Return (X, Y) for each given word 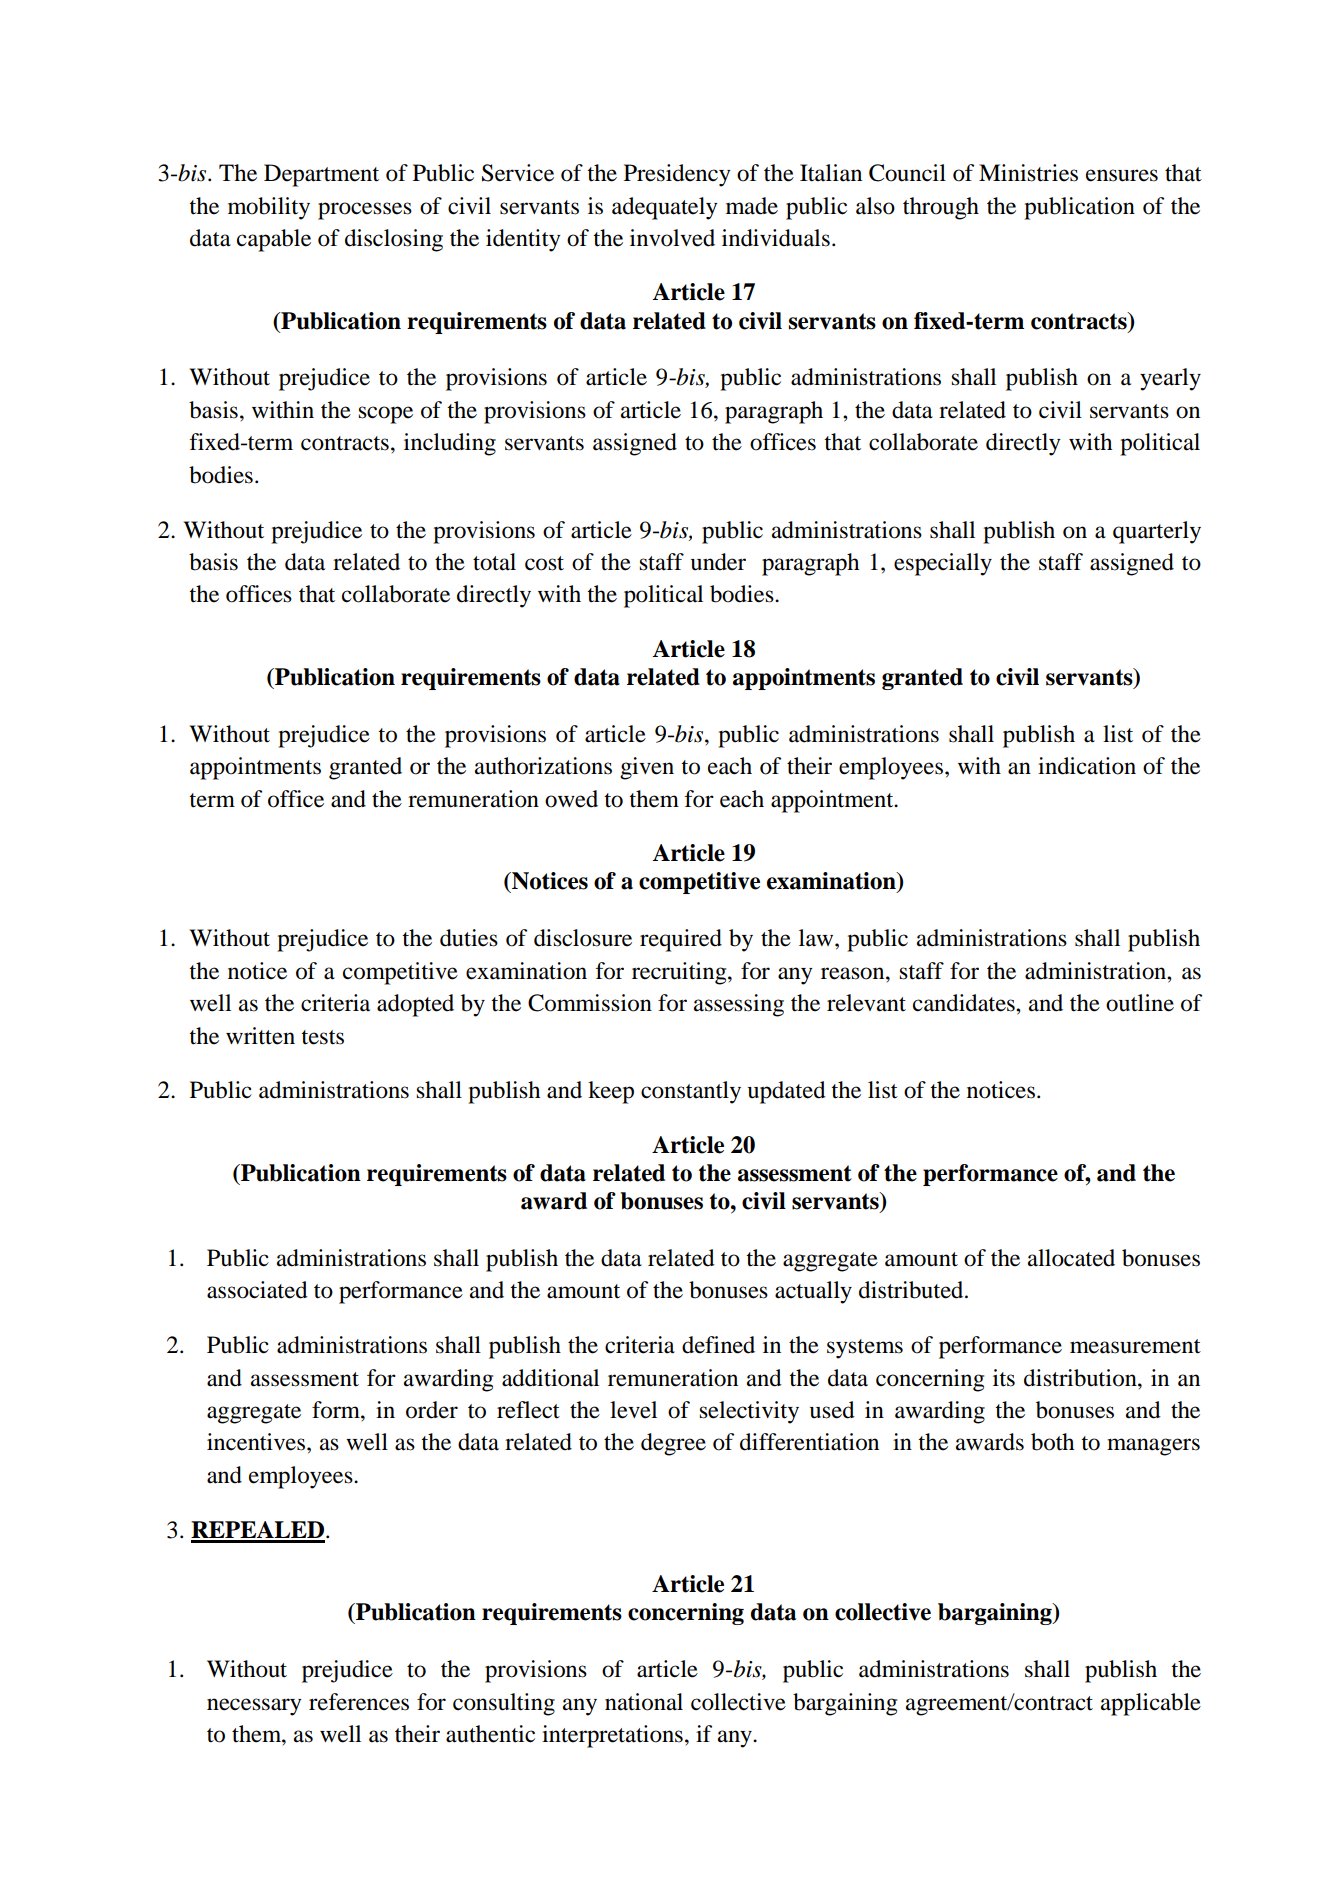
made (752, 206)
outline (1140, 1003)
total (494, 562)
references (359, 1702)
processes (365, 211)
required (681, 940)
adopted (415, 1005)
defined (718, 1345)
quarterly (1157, 532)
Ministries (1028, 173)
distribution (1081, 1378)
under (718, 562)
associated (257, 1290)
